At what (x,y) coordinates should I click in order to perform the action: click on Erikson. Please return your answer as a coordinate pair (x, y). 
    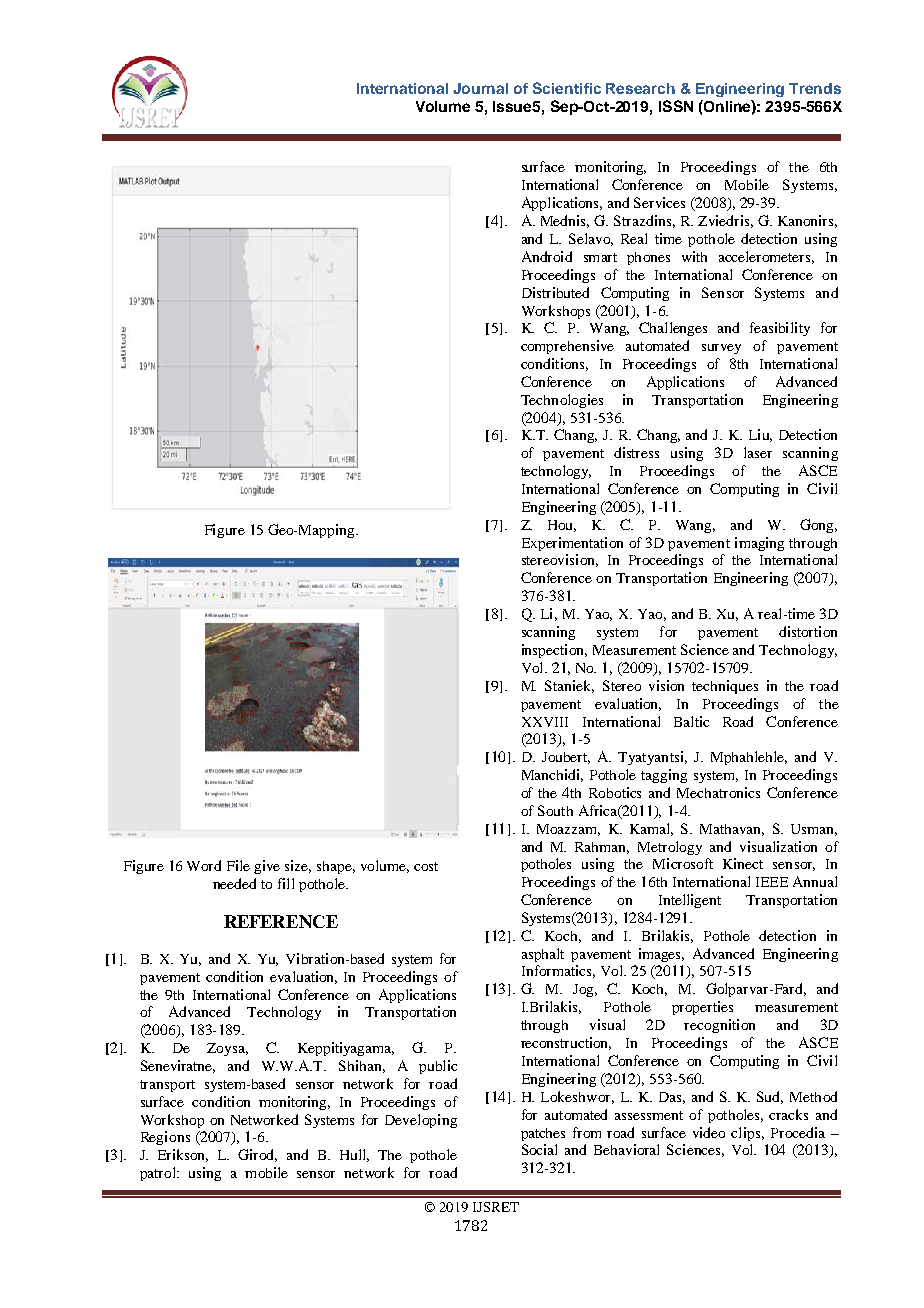
    Looking at the image, I should click on (183, 1155).
